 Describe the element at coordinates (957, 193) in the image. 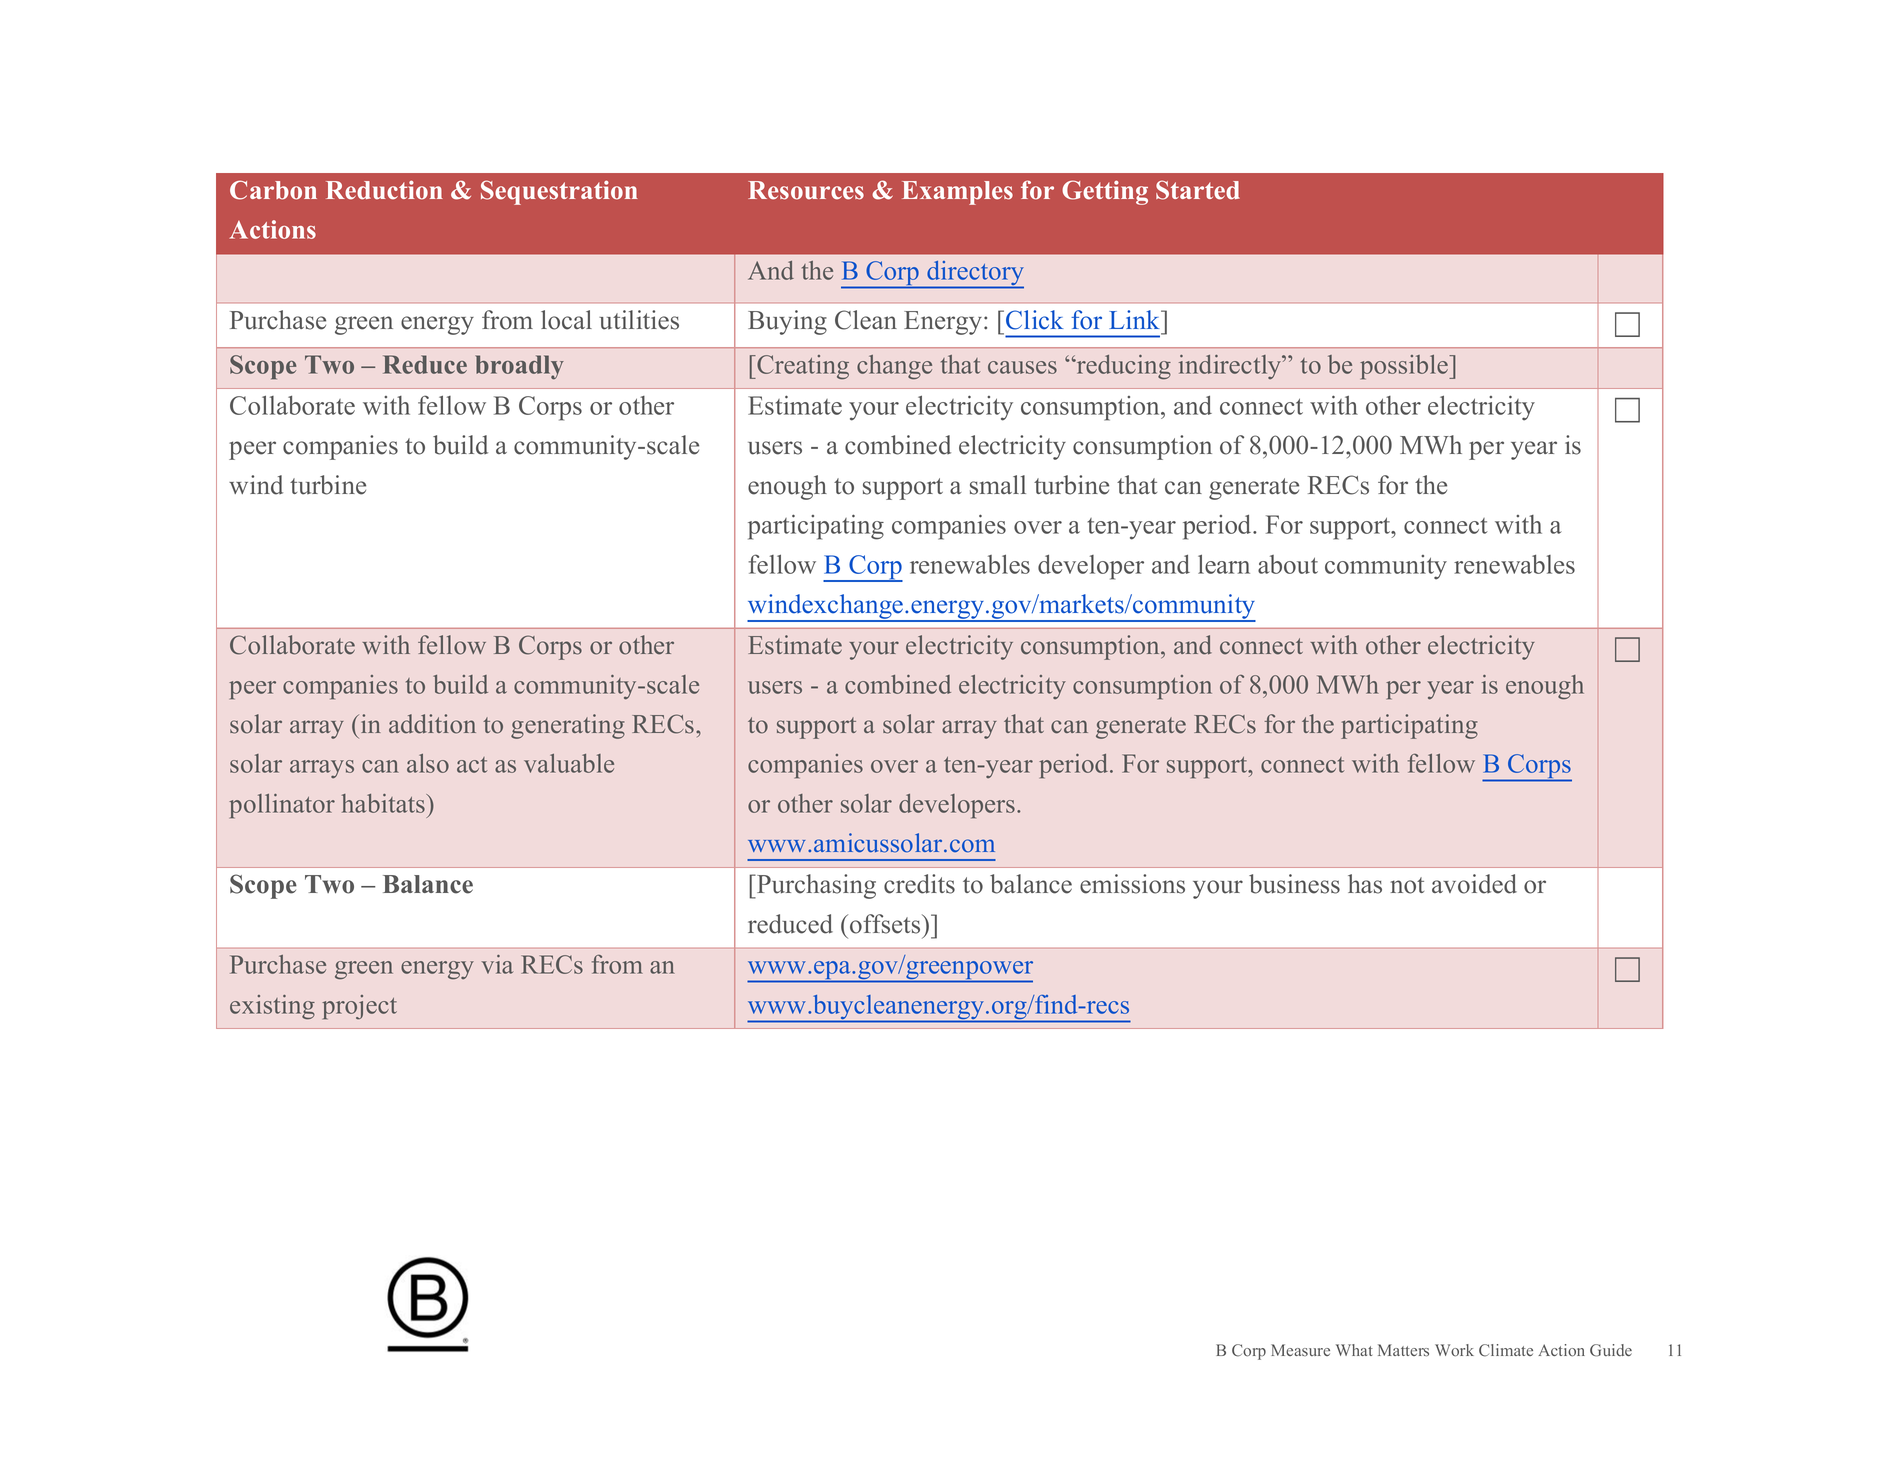

I see `Examples` at that location.
